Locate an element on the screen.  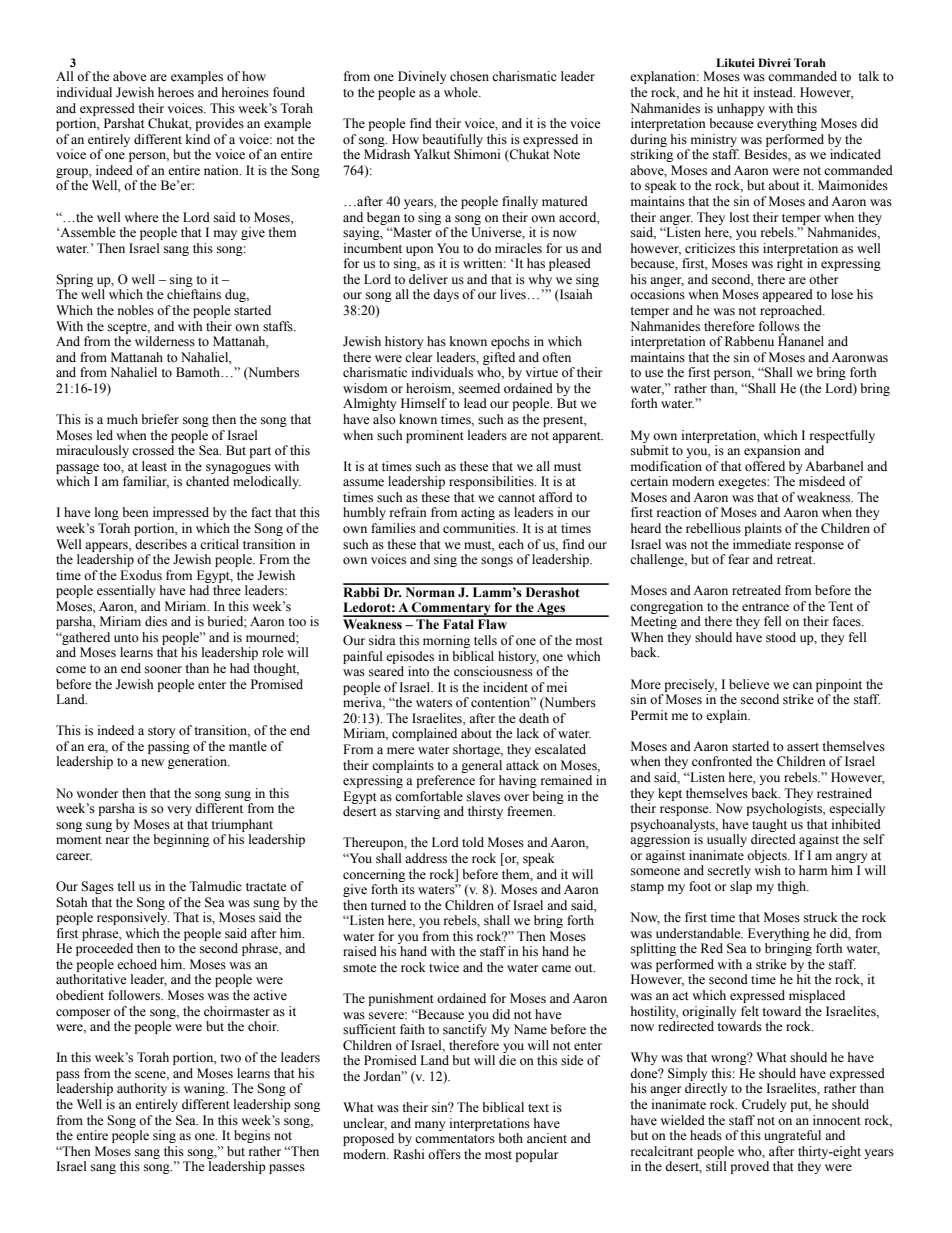
authority is located at coordinates (142, 1089).
